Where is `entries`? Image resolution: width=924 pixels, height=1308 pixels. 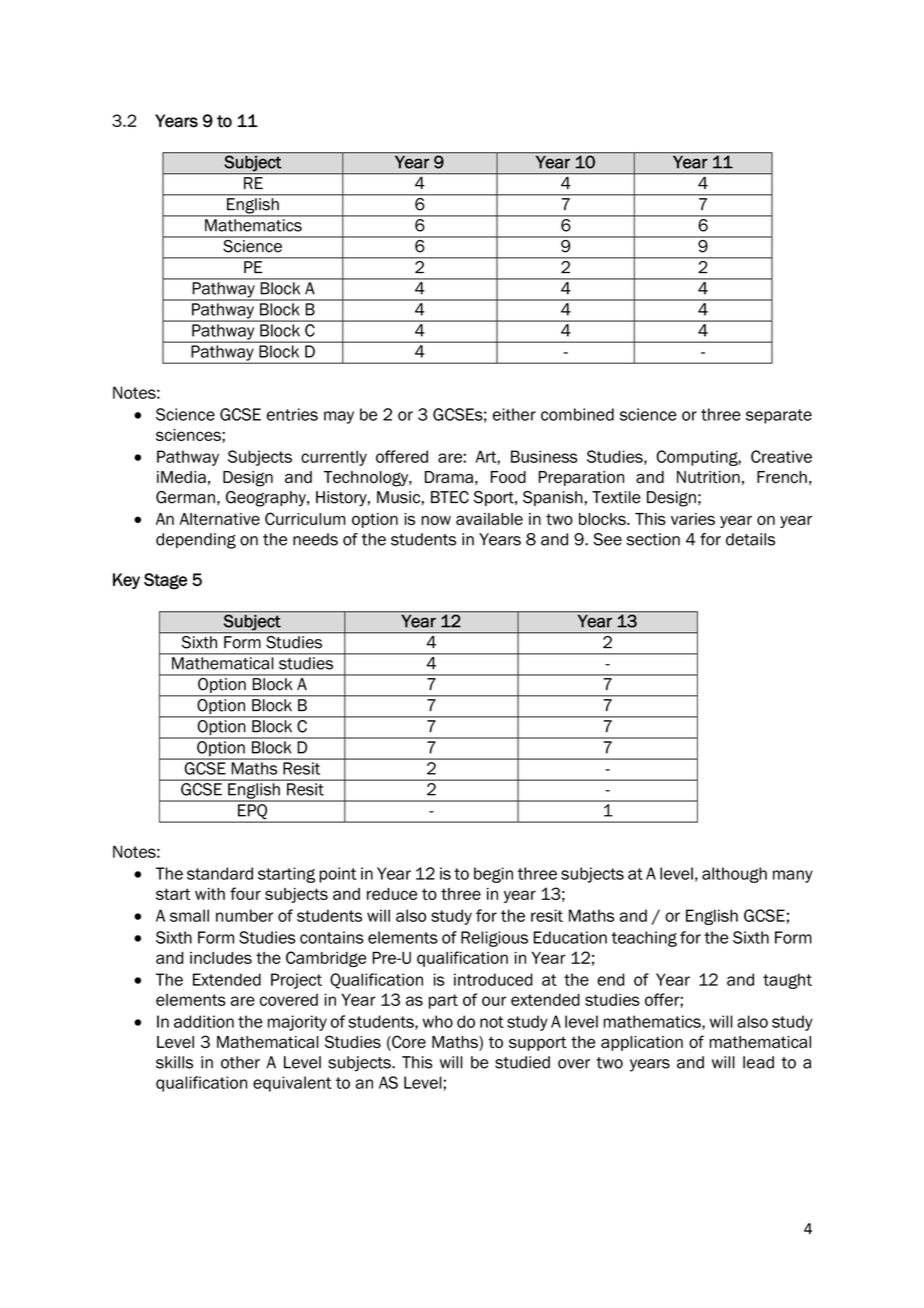
entries is located at coordinates (292, 414).
